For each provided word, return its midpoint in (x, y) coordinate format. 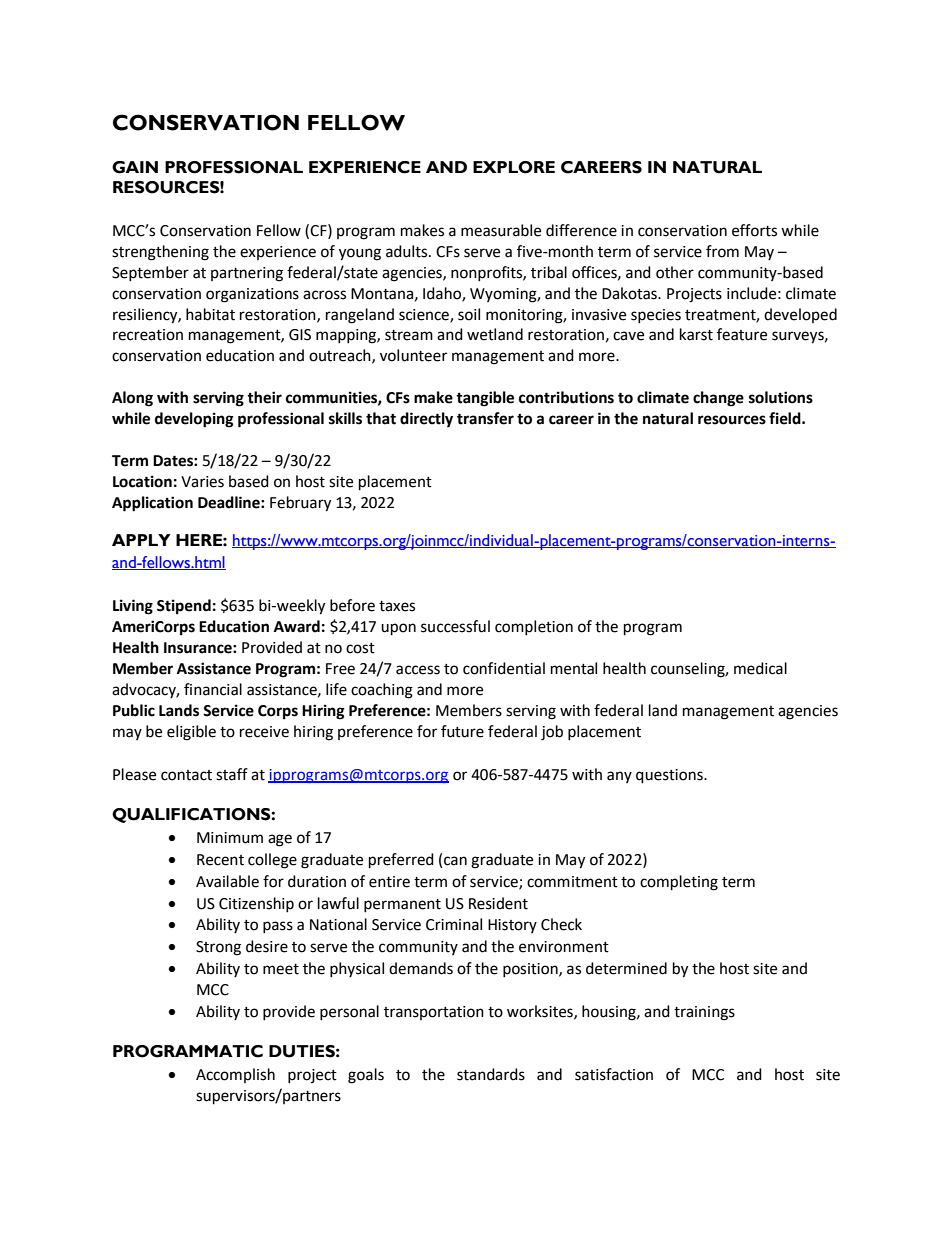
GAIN (135, 167)
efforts (754, 230)
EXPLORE (514, 167)
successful (455, 626)
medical (760, 668)
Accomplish (235, 1075)
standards (491, 1074)
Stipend (184, 607)
